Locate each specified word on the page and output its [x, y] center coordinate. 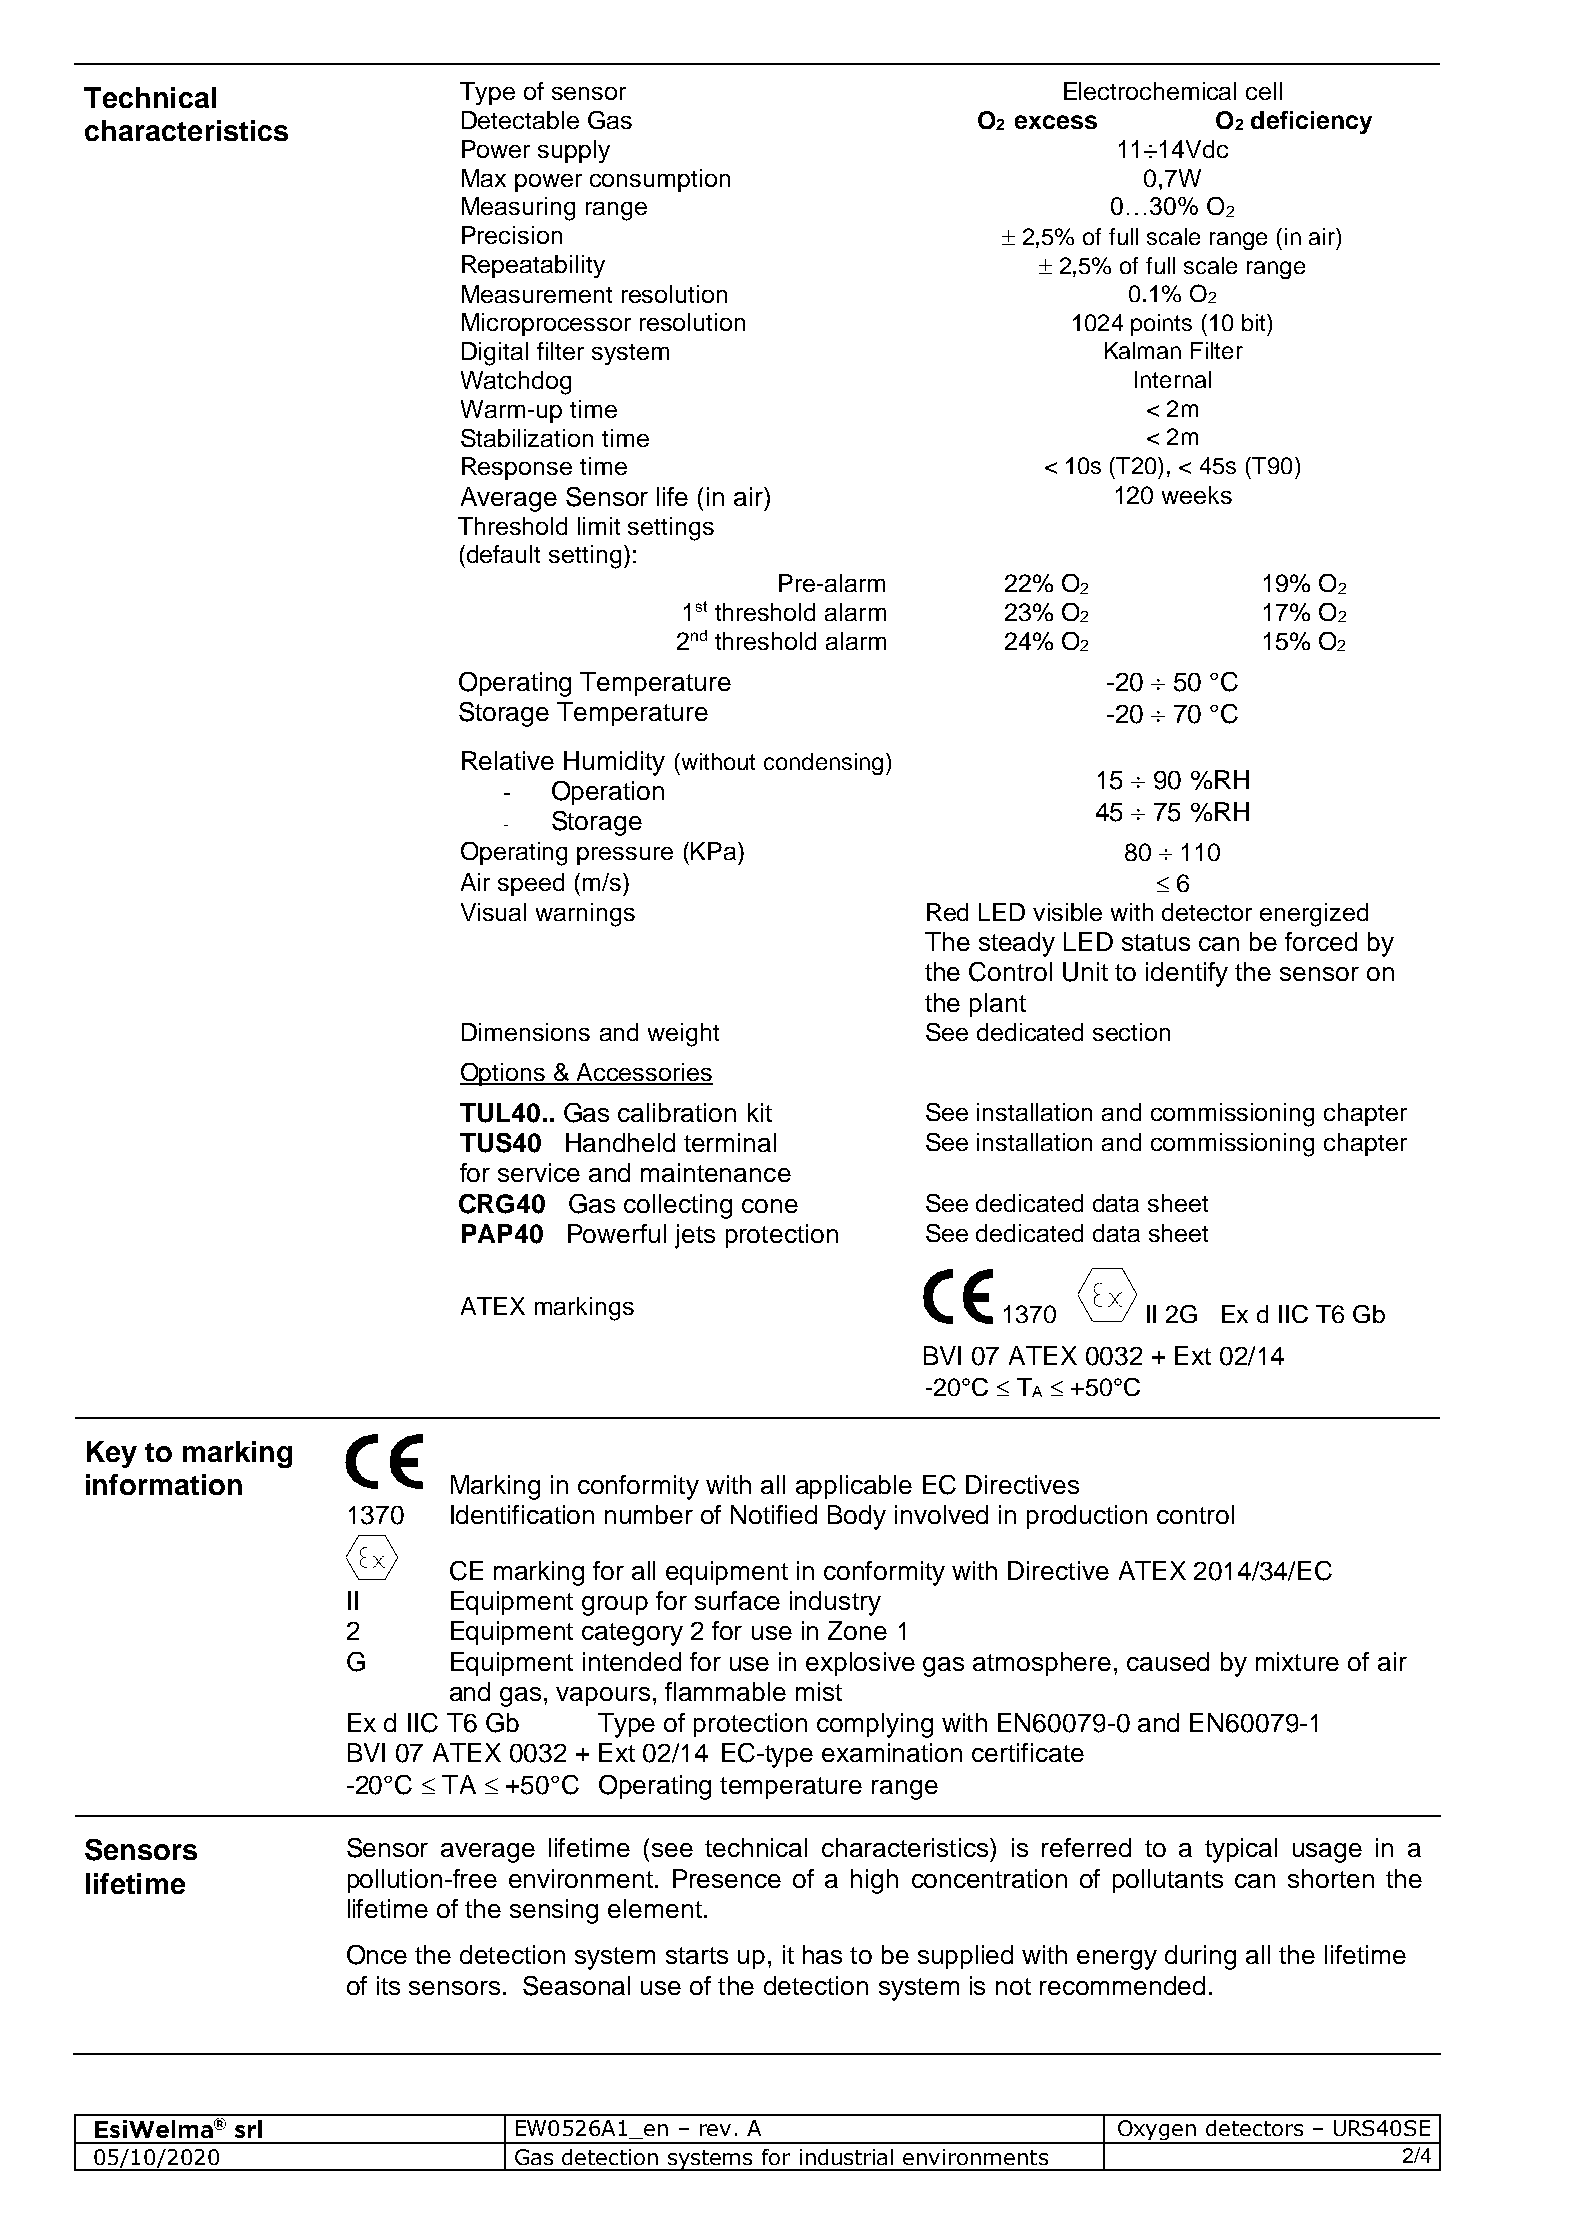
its [388, 1985]
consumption [660, 180]
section [1131, 1032]
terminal [730, 1142]
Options [504, 1074]
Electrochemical [1150, 91]
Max [484, 178]
